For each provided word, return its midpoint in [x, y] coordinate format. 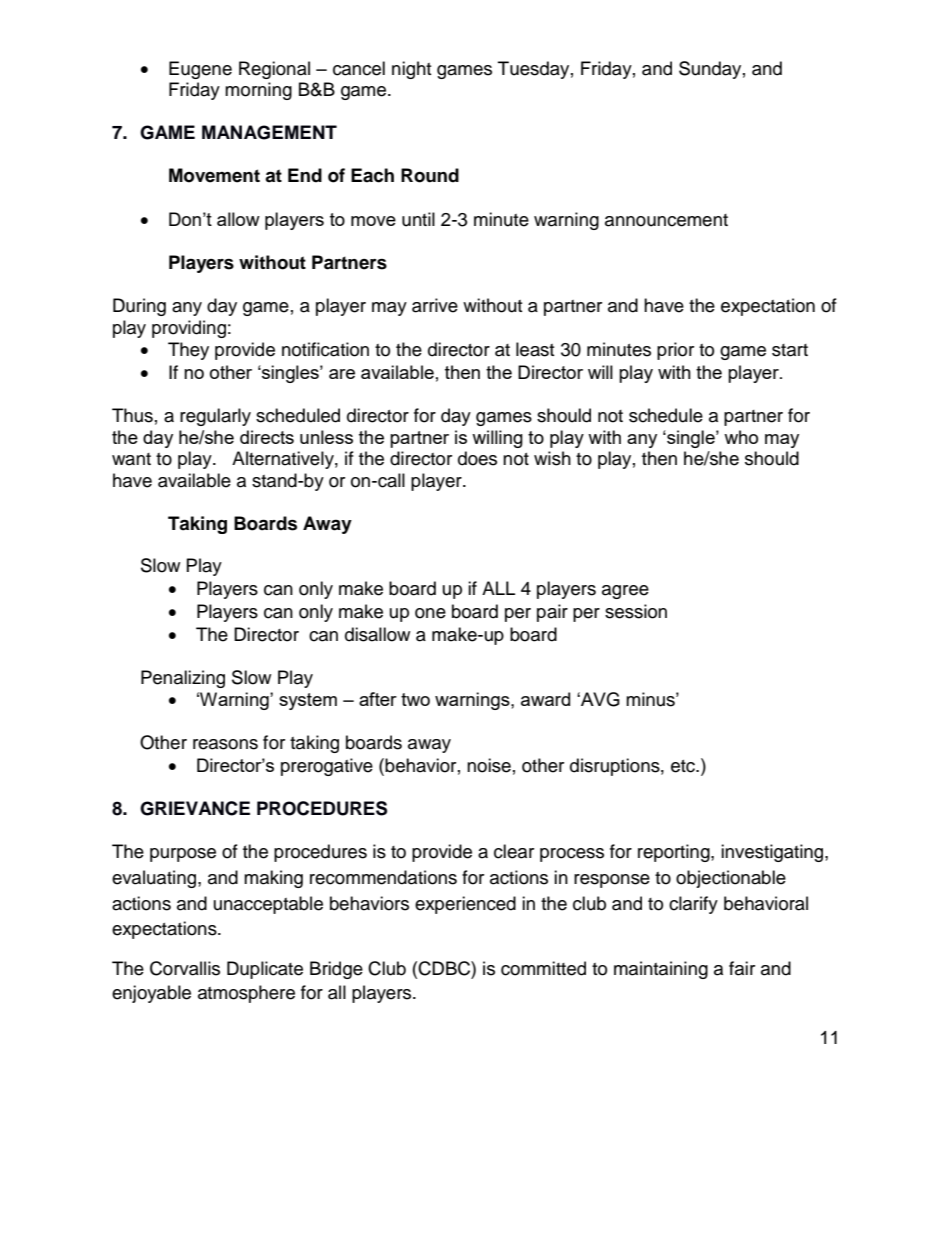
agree [625, 592]
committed [543, 968]
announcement [666, 220]
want [131, 459]
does [477, 458]
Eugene [200, 70]
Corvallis [185, 968]
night [411, 70]
